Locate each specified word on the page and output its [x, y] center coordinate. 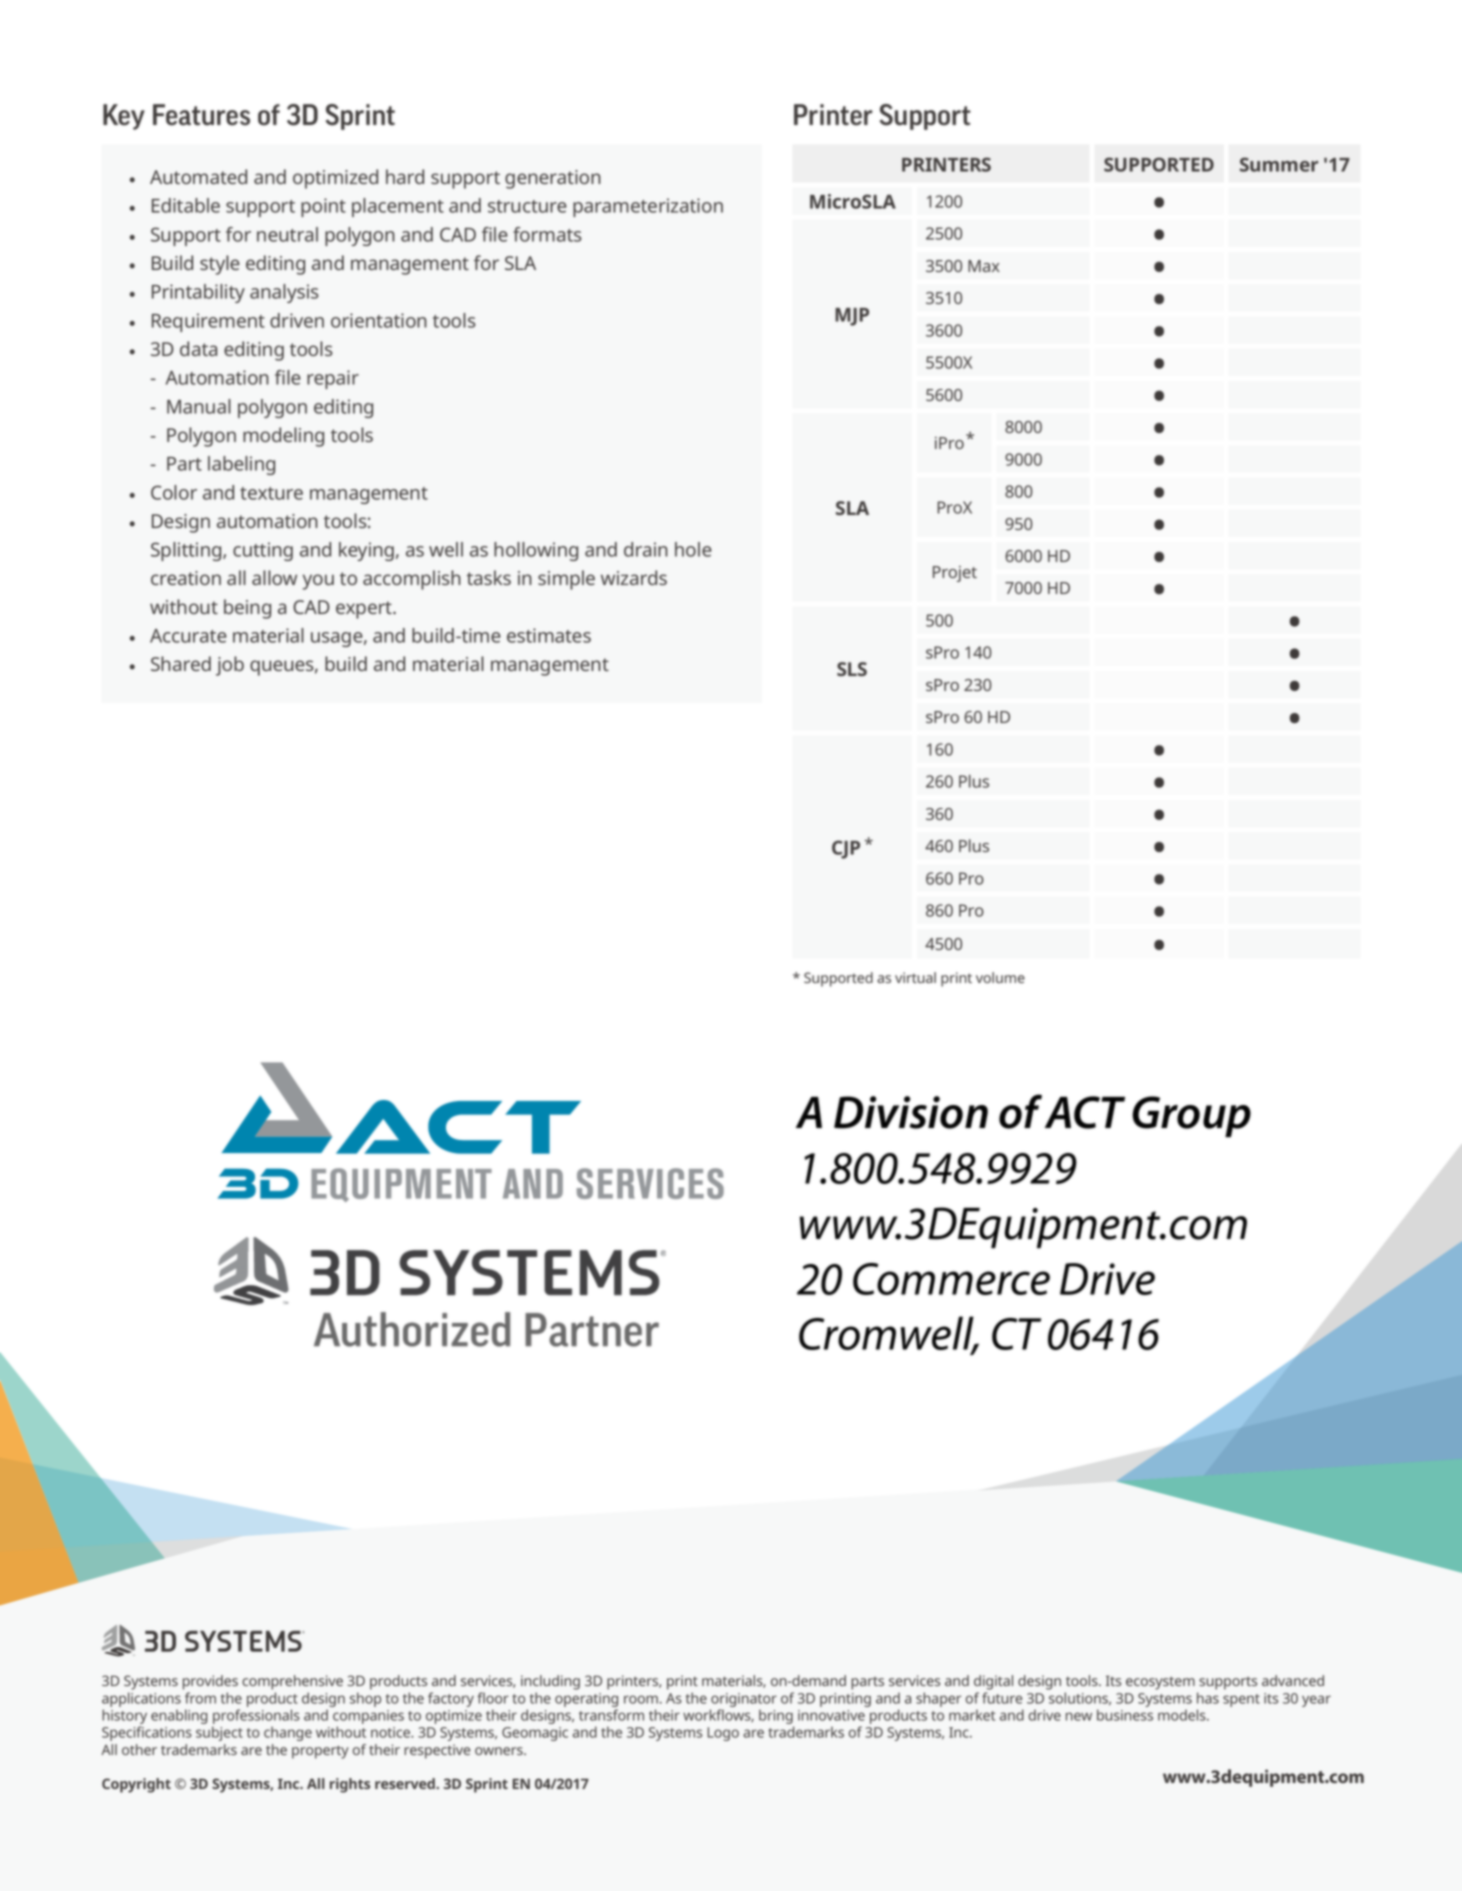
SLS [852, 669]
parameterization [648, 207]
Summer [1279, 164]
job [230, 666]
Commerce [951, 1279]
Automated [198, 176]
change [288, 1733]
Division [911, 1112]
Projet [955, 574]
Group [1191, 1116]
